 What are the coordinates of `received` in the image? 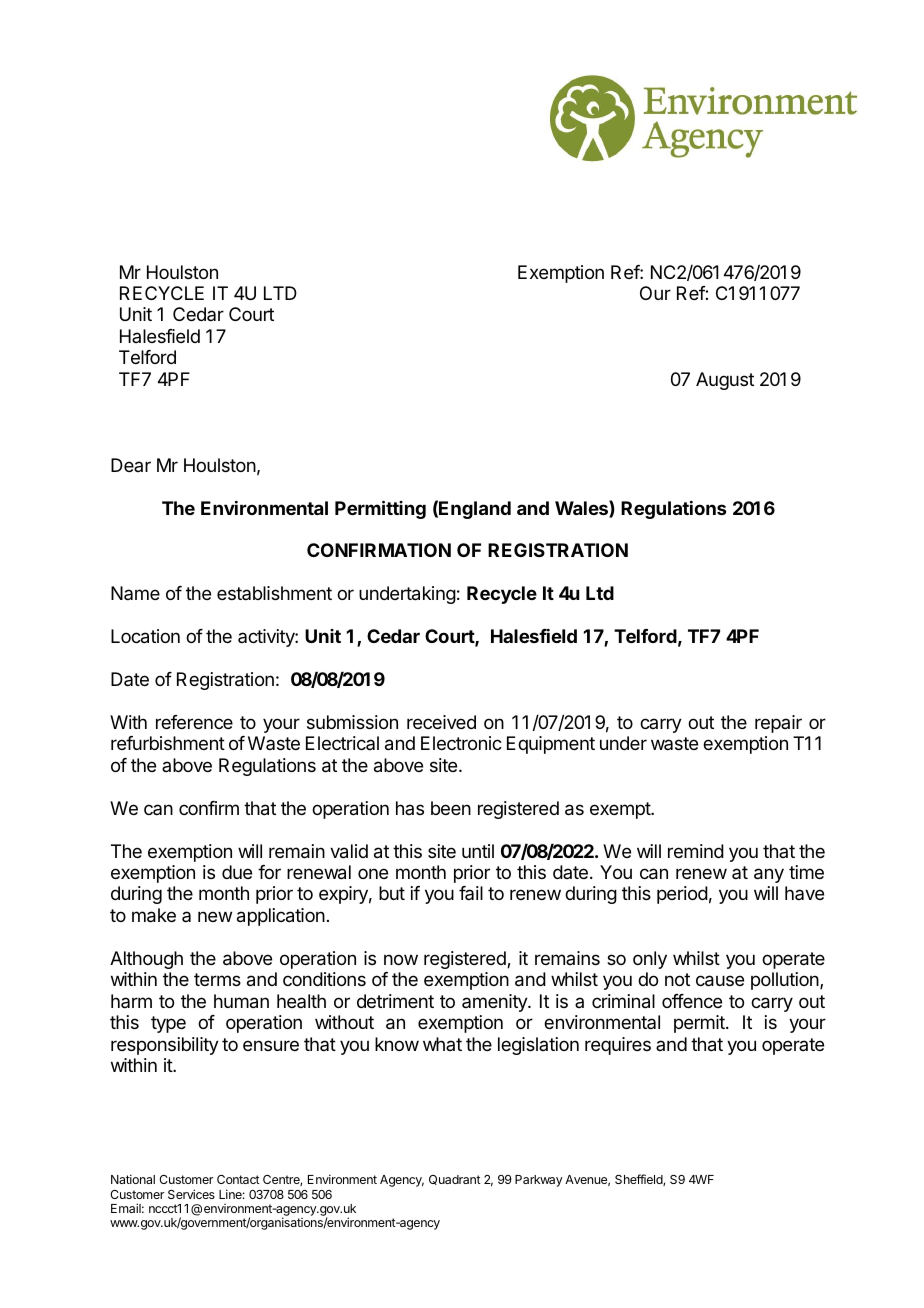 It's located at (441, 722).
